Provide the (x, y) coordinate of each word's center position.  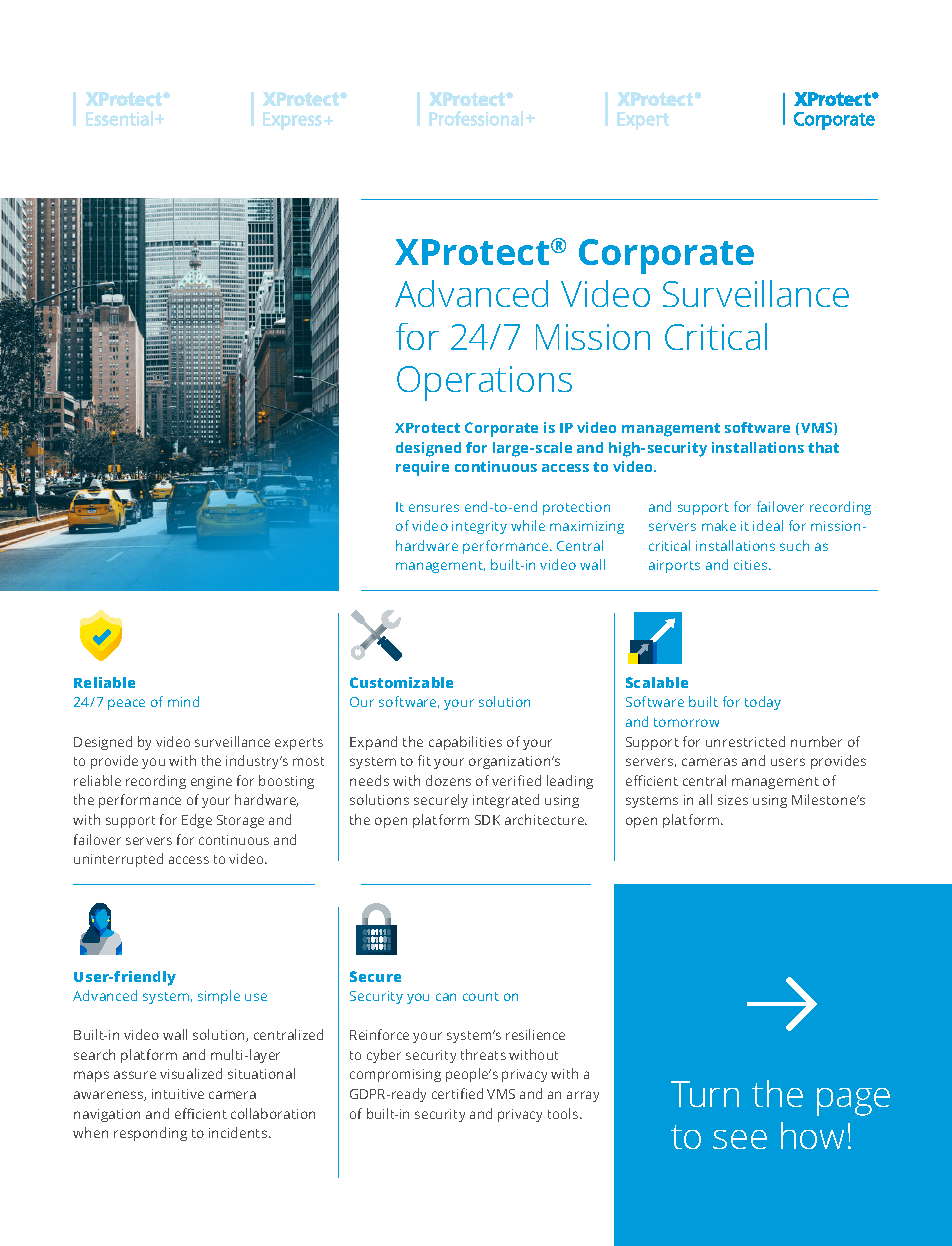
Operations (484, 383)
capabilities (465, 743)
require (422, 468)
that (823, 447)
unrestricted (745, 741)
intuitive (178, 1094)
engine (211, 782)
